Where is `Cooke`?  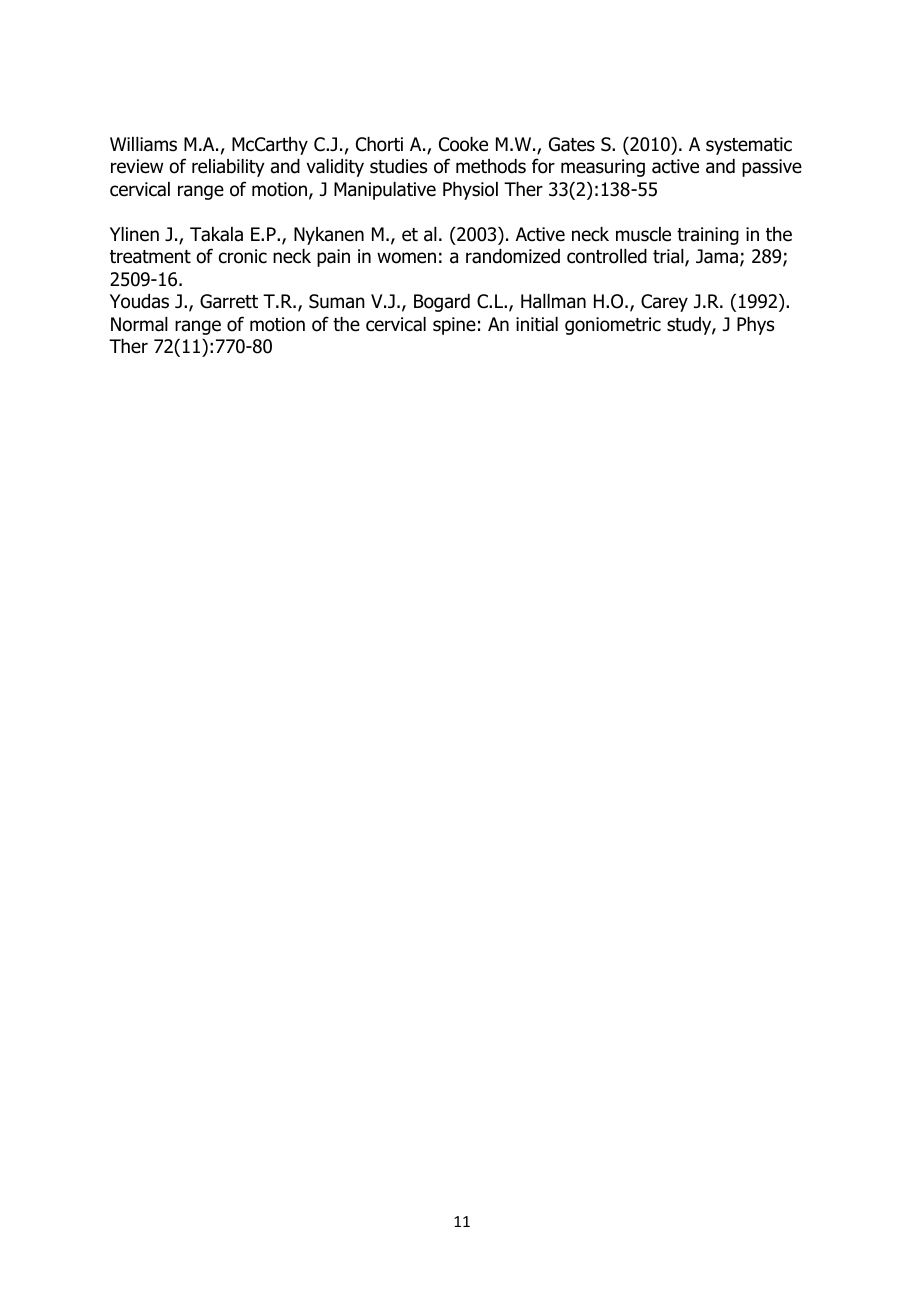 Cooke is located at coordinates (463, 144).
